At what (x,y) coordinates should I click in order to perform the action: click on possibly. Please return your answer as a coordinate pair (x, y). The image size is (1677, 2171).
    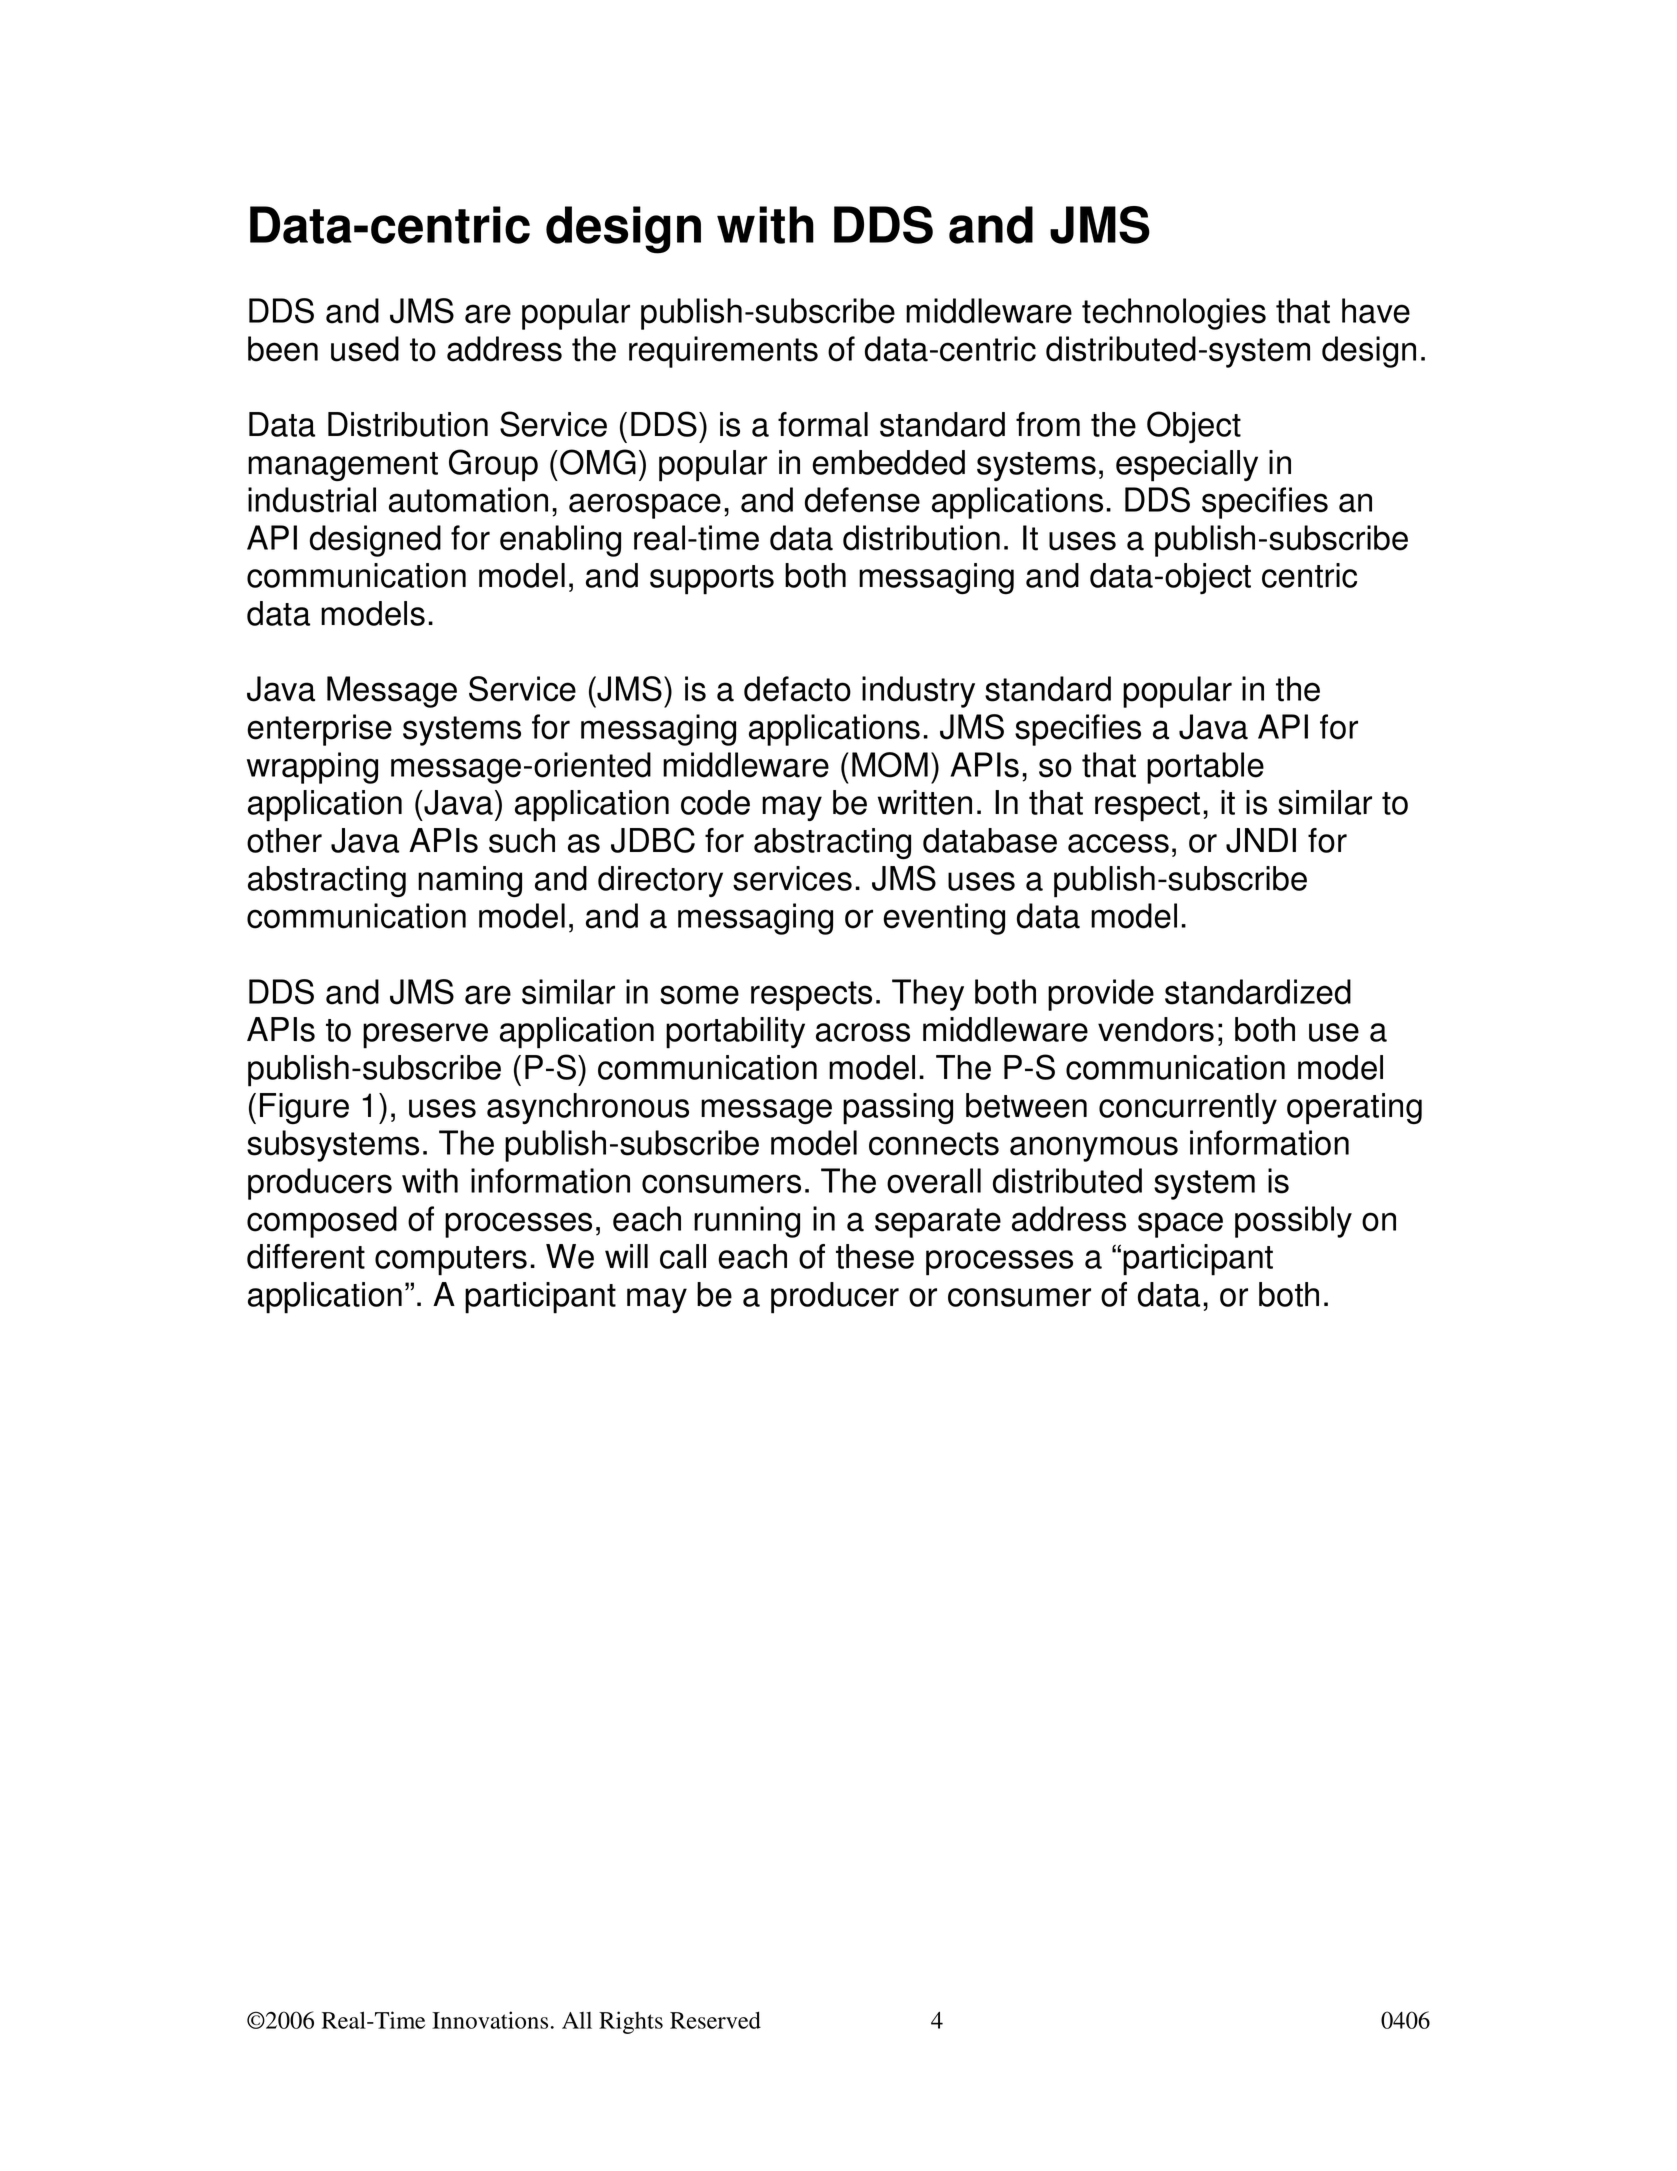
    Looking at the image, I should click on (1293, 1222).
